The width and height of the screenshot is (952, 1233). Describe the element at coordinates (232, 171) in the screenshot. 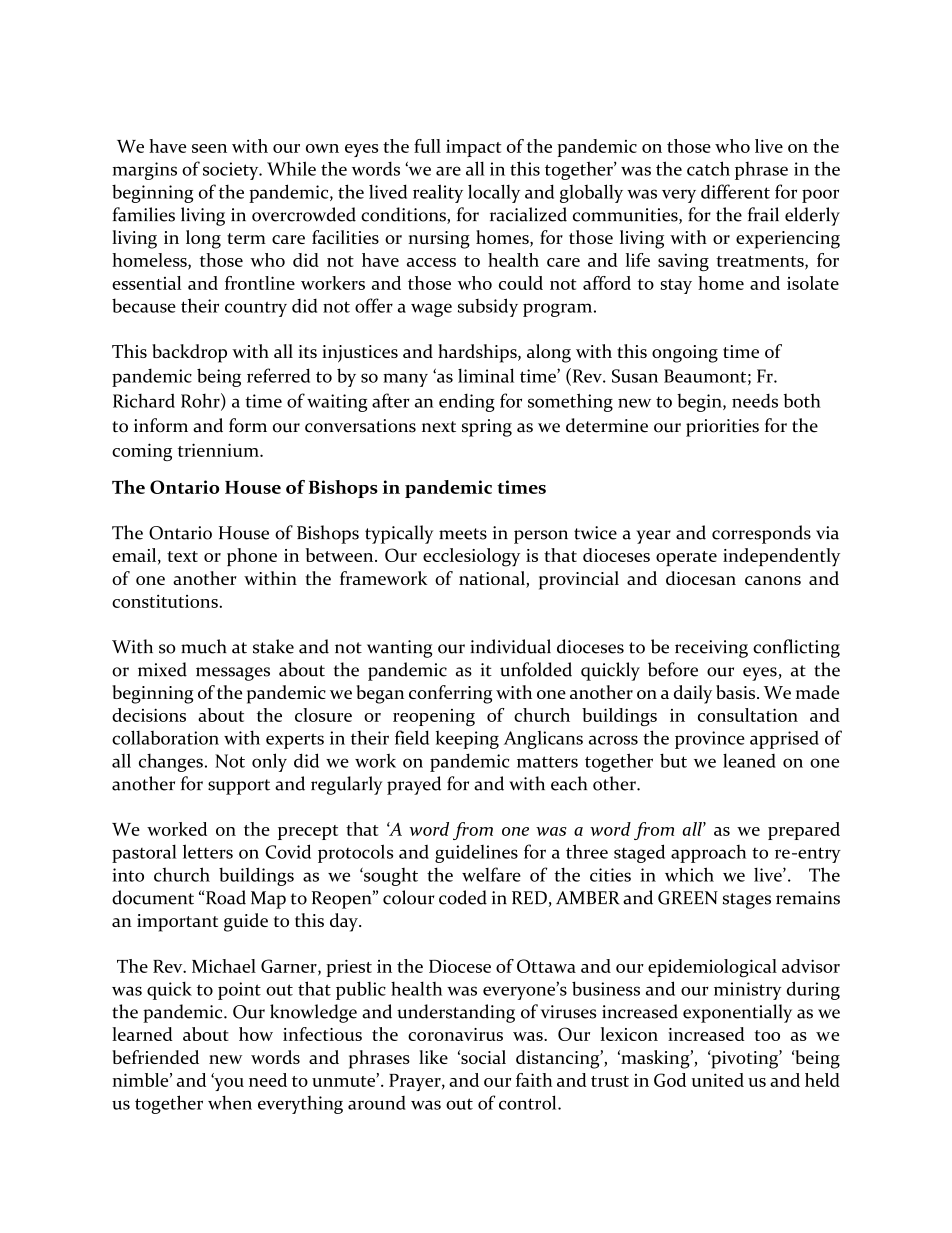

I see `society` at that location.
